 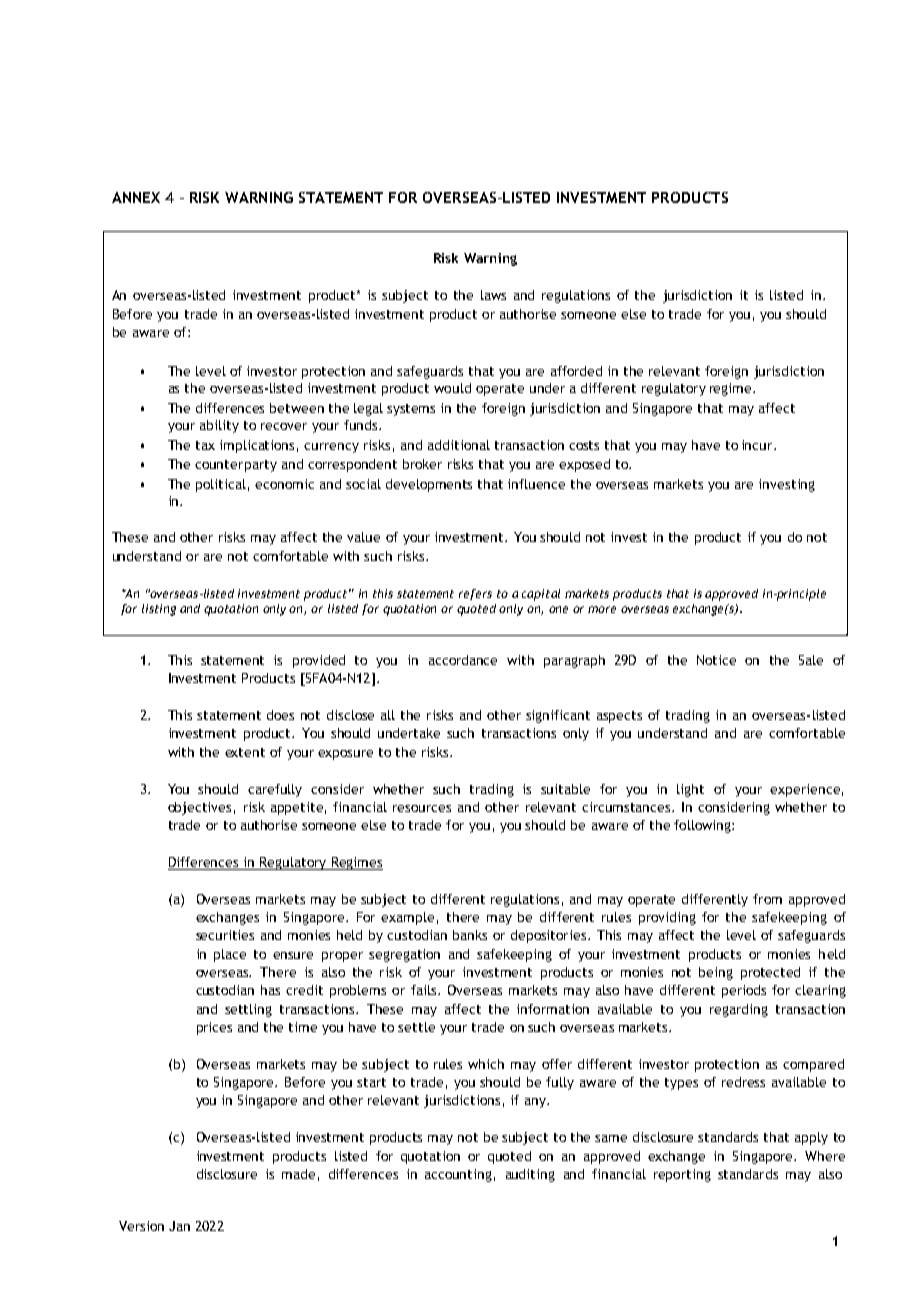 What do you see at coordinates (576, 371) in the screenshot?
I see `afforded` at bounding box center [576, 371].
